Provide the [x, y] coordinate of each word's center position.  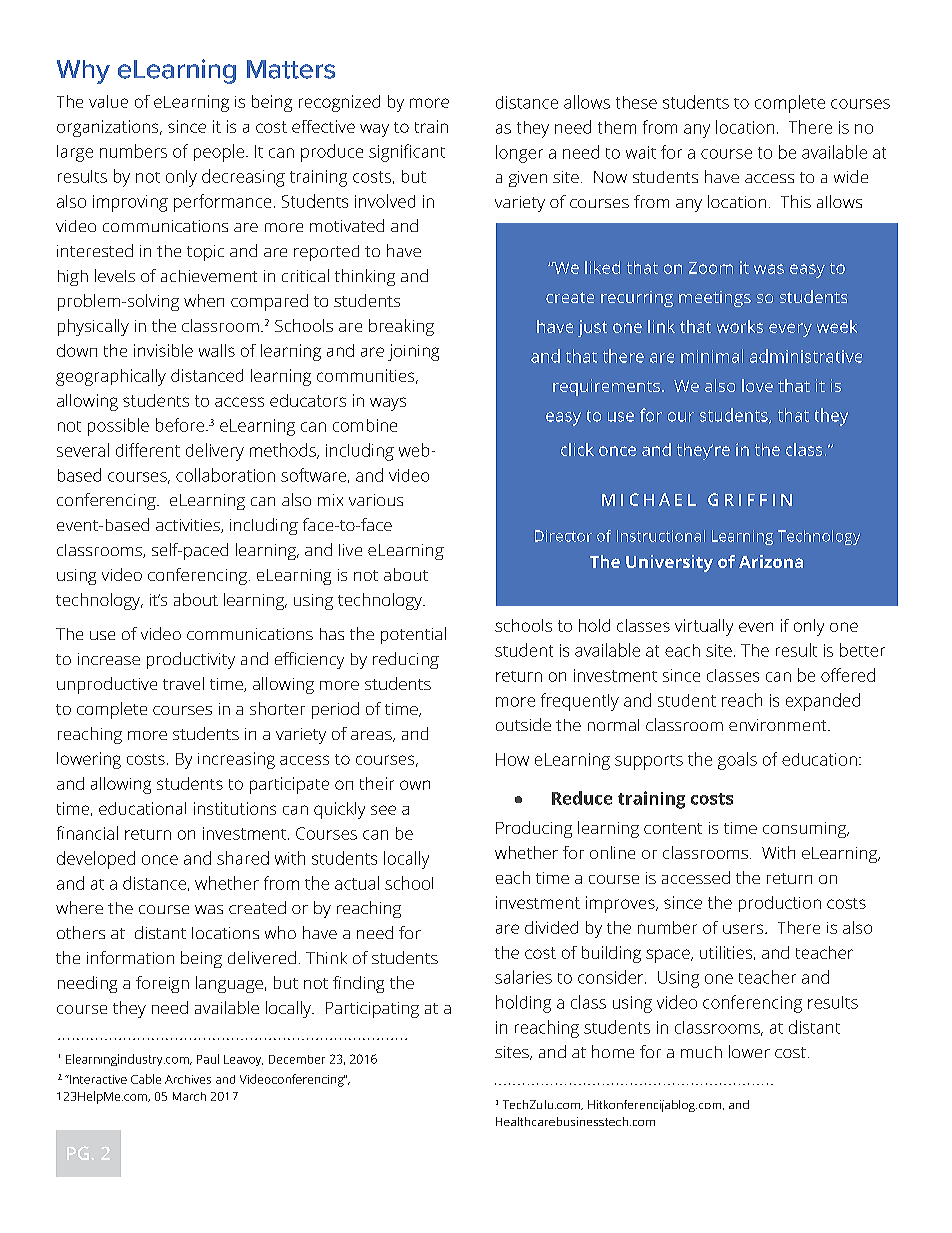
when [204, 300]
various [376, 500]
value [108, 101]
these [636, 102]
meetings [715, 299]
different [148, 450]
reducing [406, 660]
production [780, 904]
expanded [823, 702]
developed [96, 860]
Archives [188, 1079]
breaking [401, 327]
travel [183, 683]
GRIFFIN [750, 499]
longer [519, 154]
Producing [534, 829]
